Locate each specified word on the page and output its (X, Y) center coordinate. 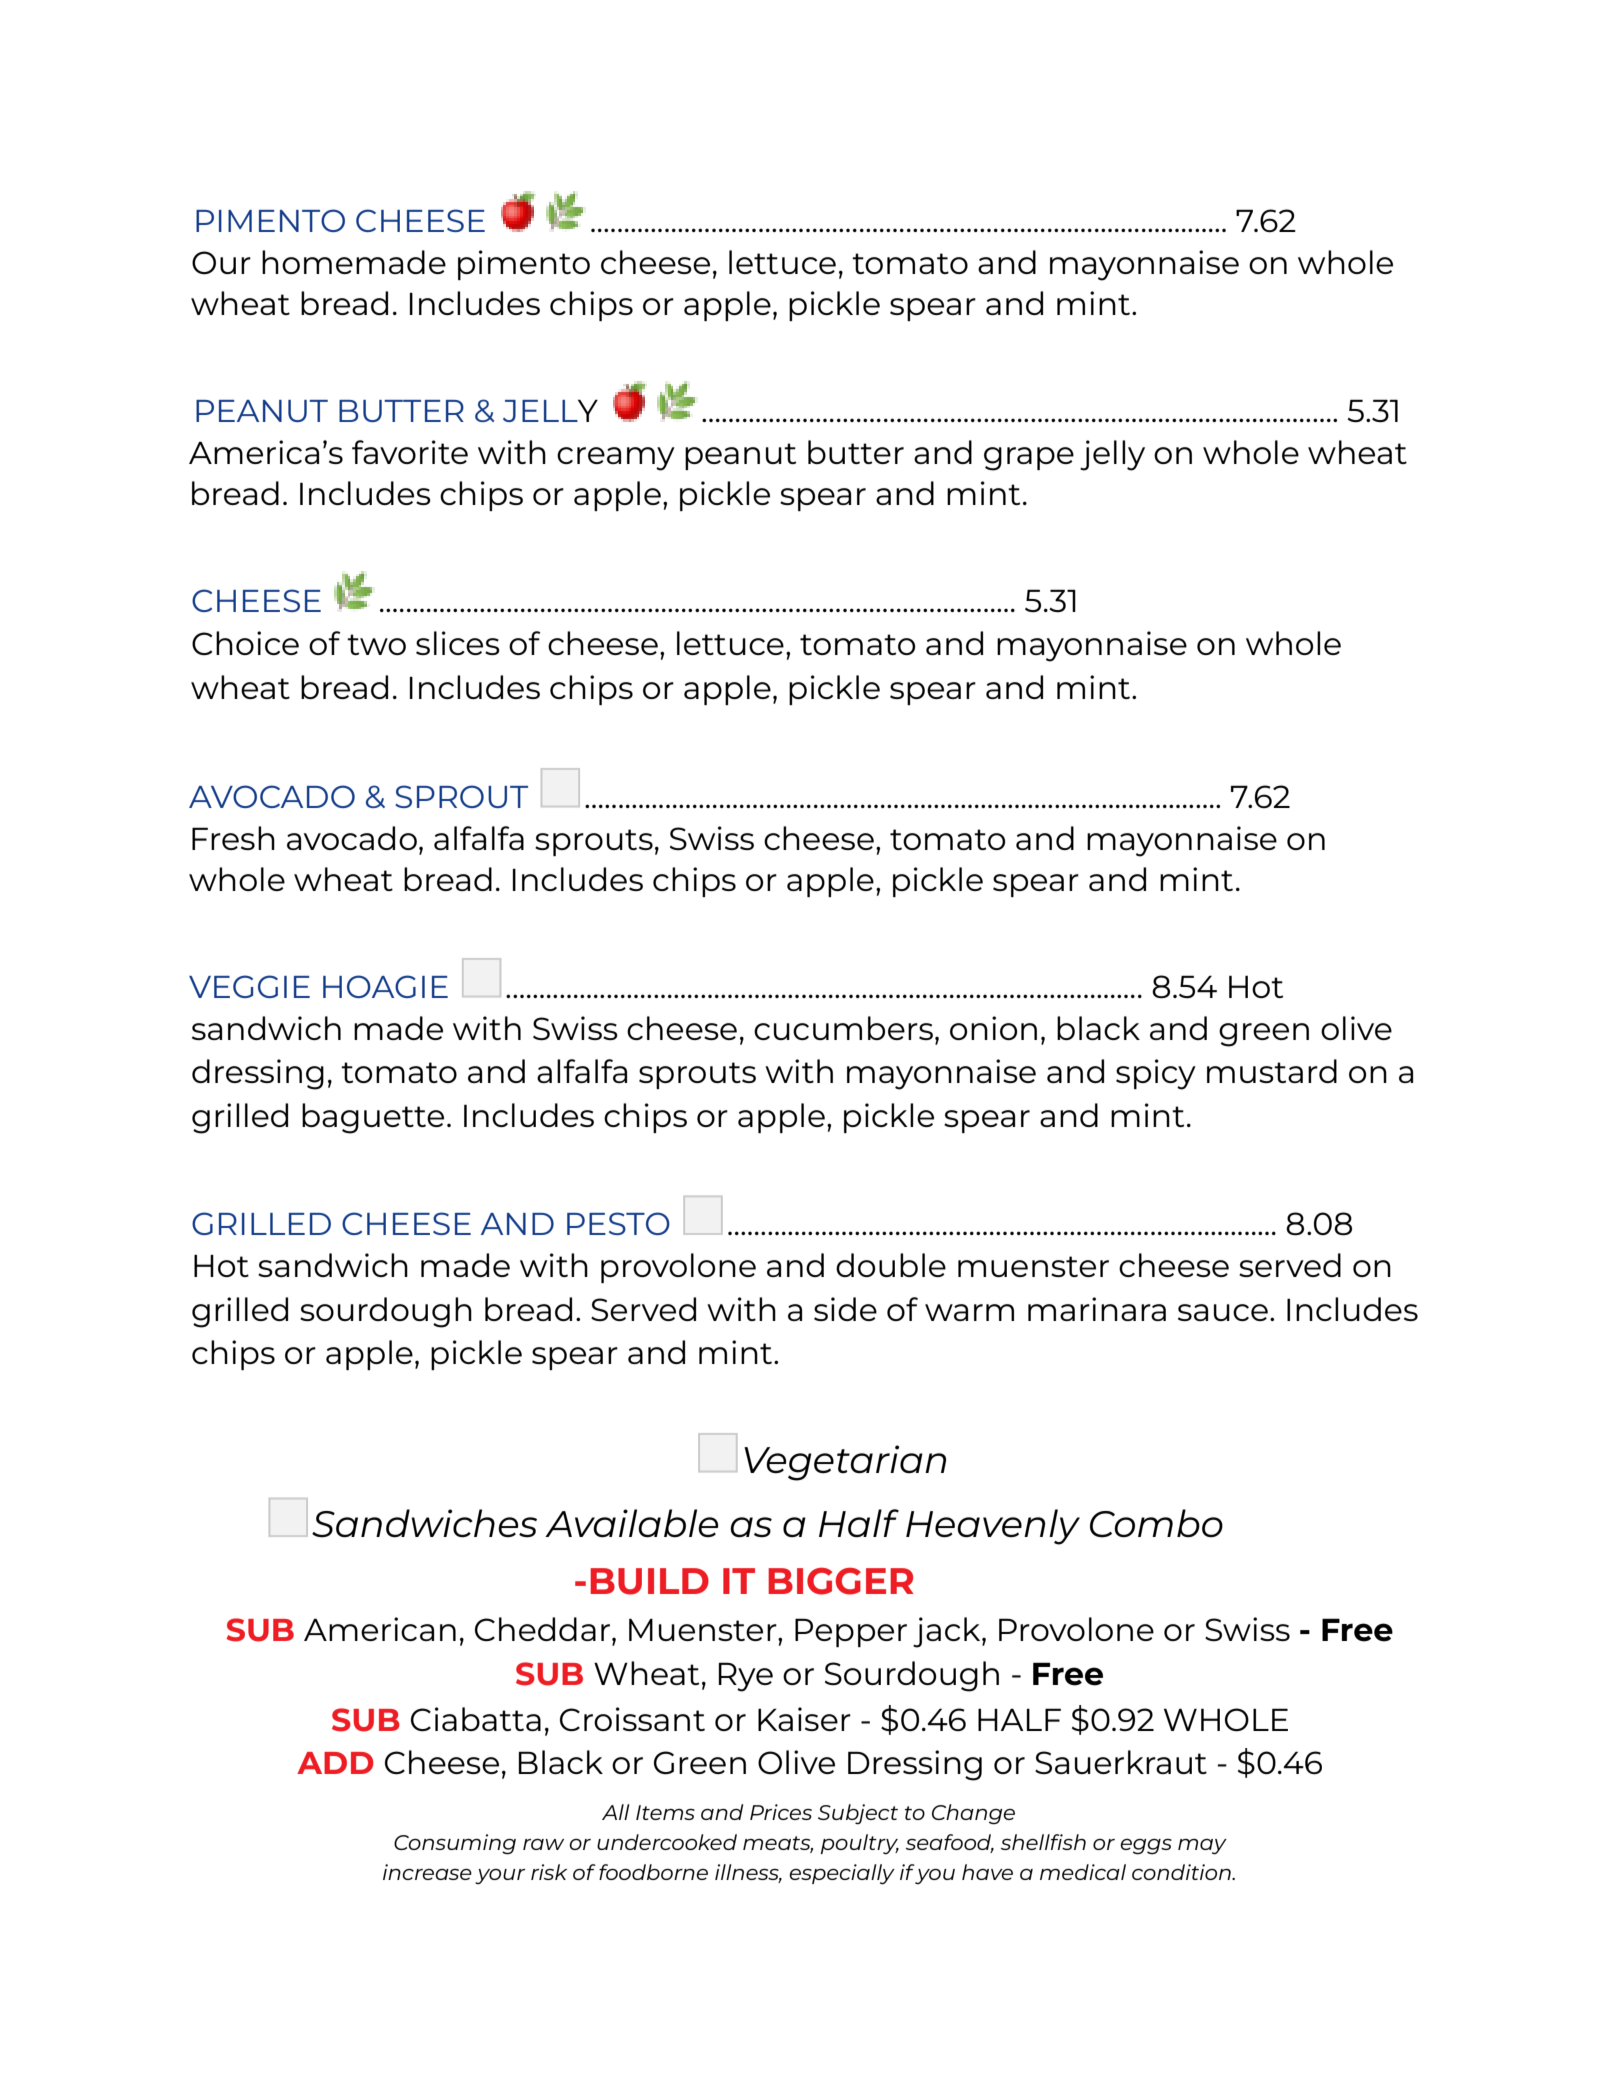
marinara (1097, 1309)
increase (427, 1872)
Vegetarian (845, 1463)
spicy (1156, 1074)
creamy (616, 459)
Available (631, 1523)
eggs (1146, 1847)
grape (1029, 459)
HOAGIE (385, 986)
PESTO (618, 1223)
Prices (781, 1812)
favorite (410, 452)
